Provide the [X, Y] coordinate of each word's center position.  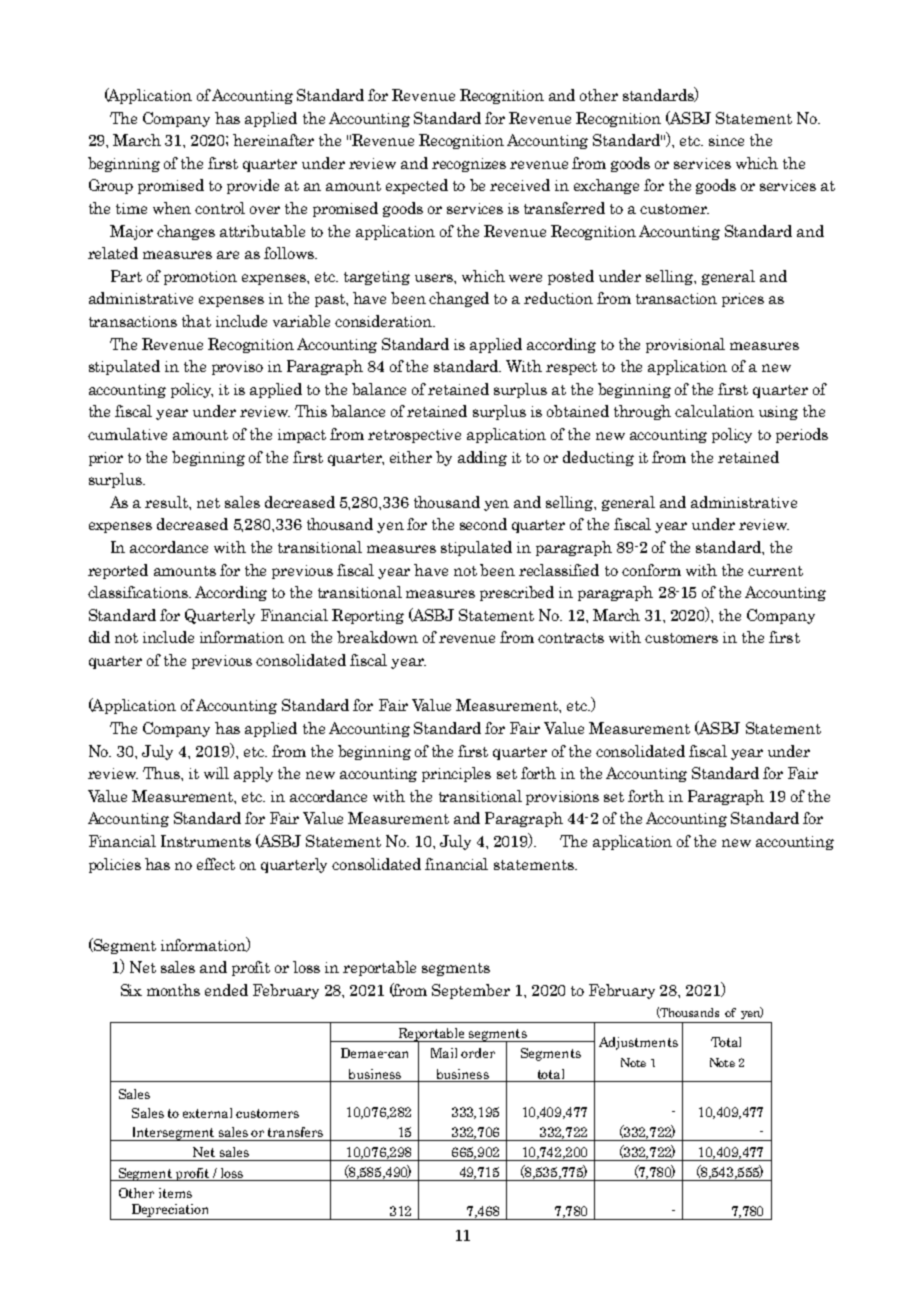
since [726, 140]
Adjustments [638, 1043]
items [175, 1193]
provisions [562, 798]
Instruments [206, 841]
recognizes [469, 165]
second [483, 524]
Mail [444, 1053]
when [172, 208]
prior [106, 459]
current [775, 571]
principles [456, 774]
